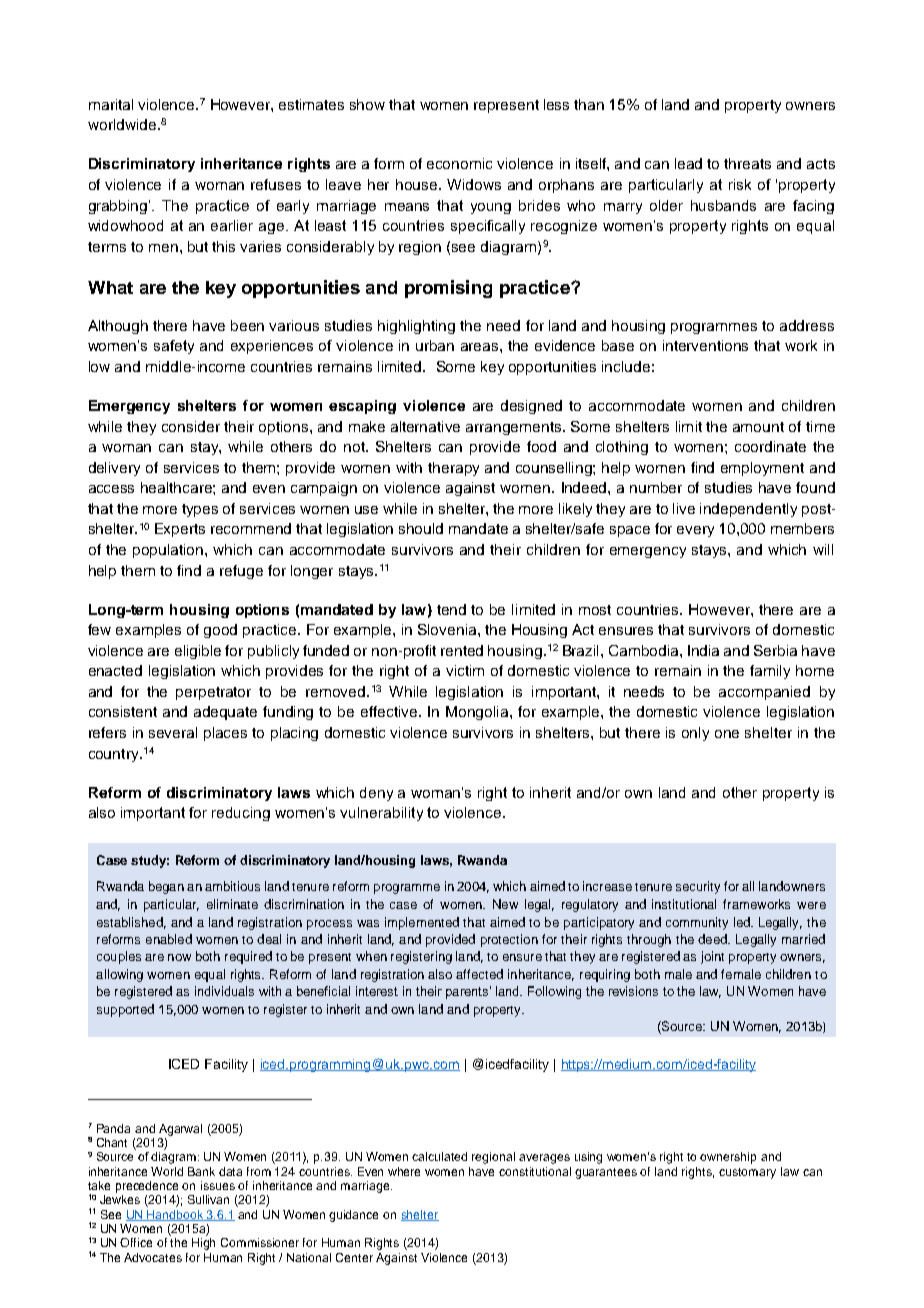 This screenshot has width=924, height=1308. What do you see at coordinates (698, 887) in the screenshot?
I see `security` at bounding box center [698, 887].
